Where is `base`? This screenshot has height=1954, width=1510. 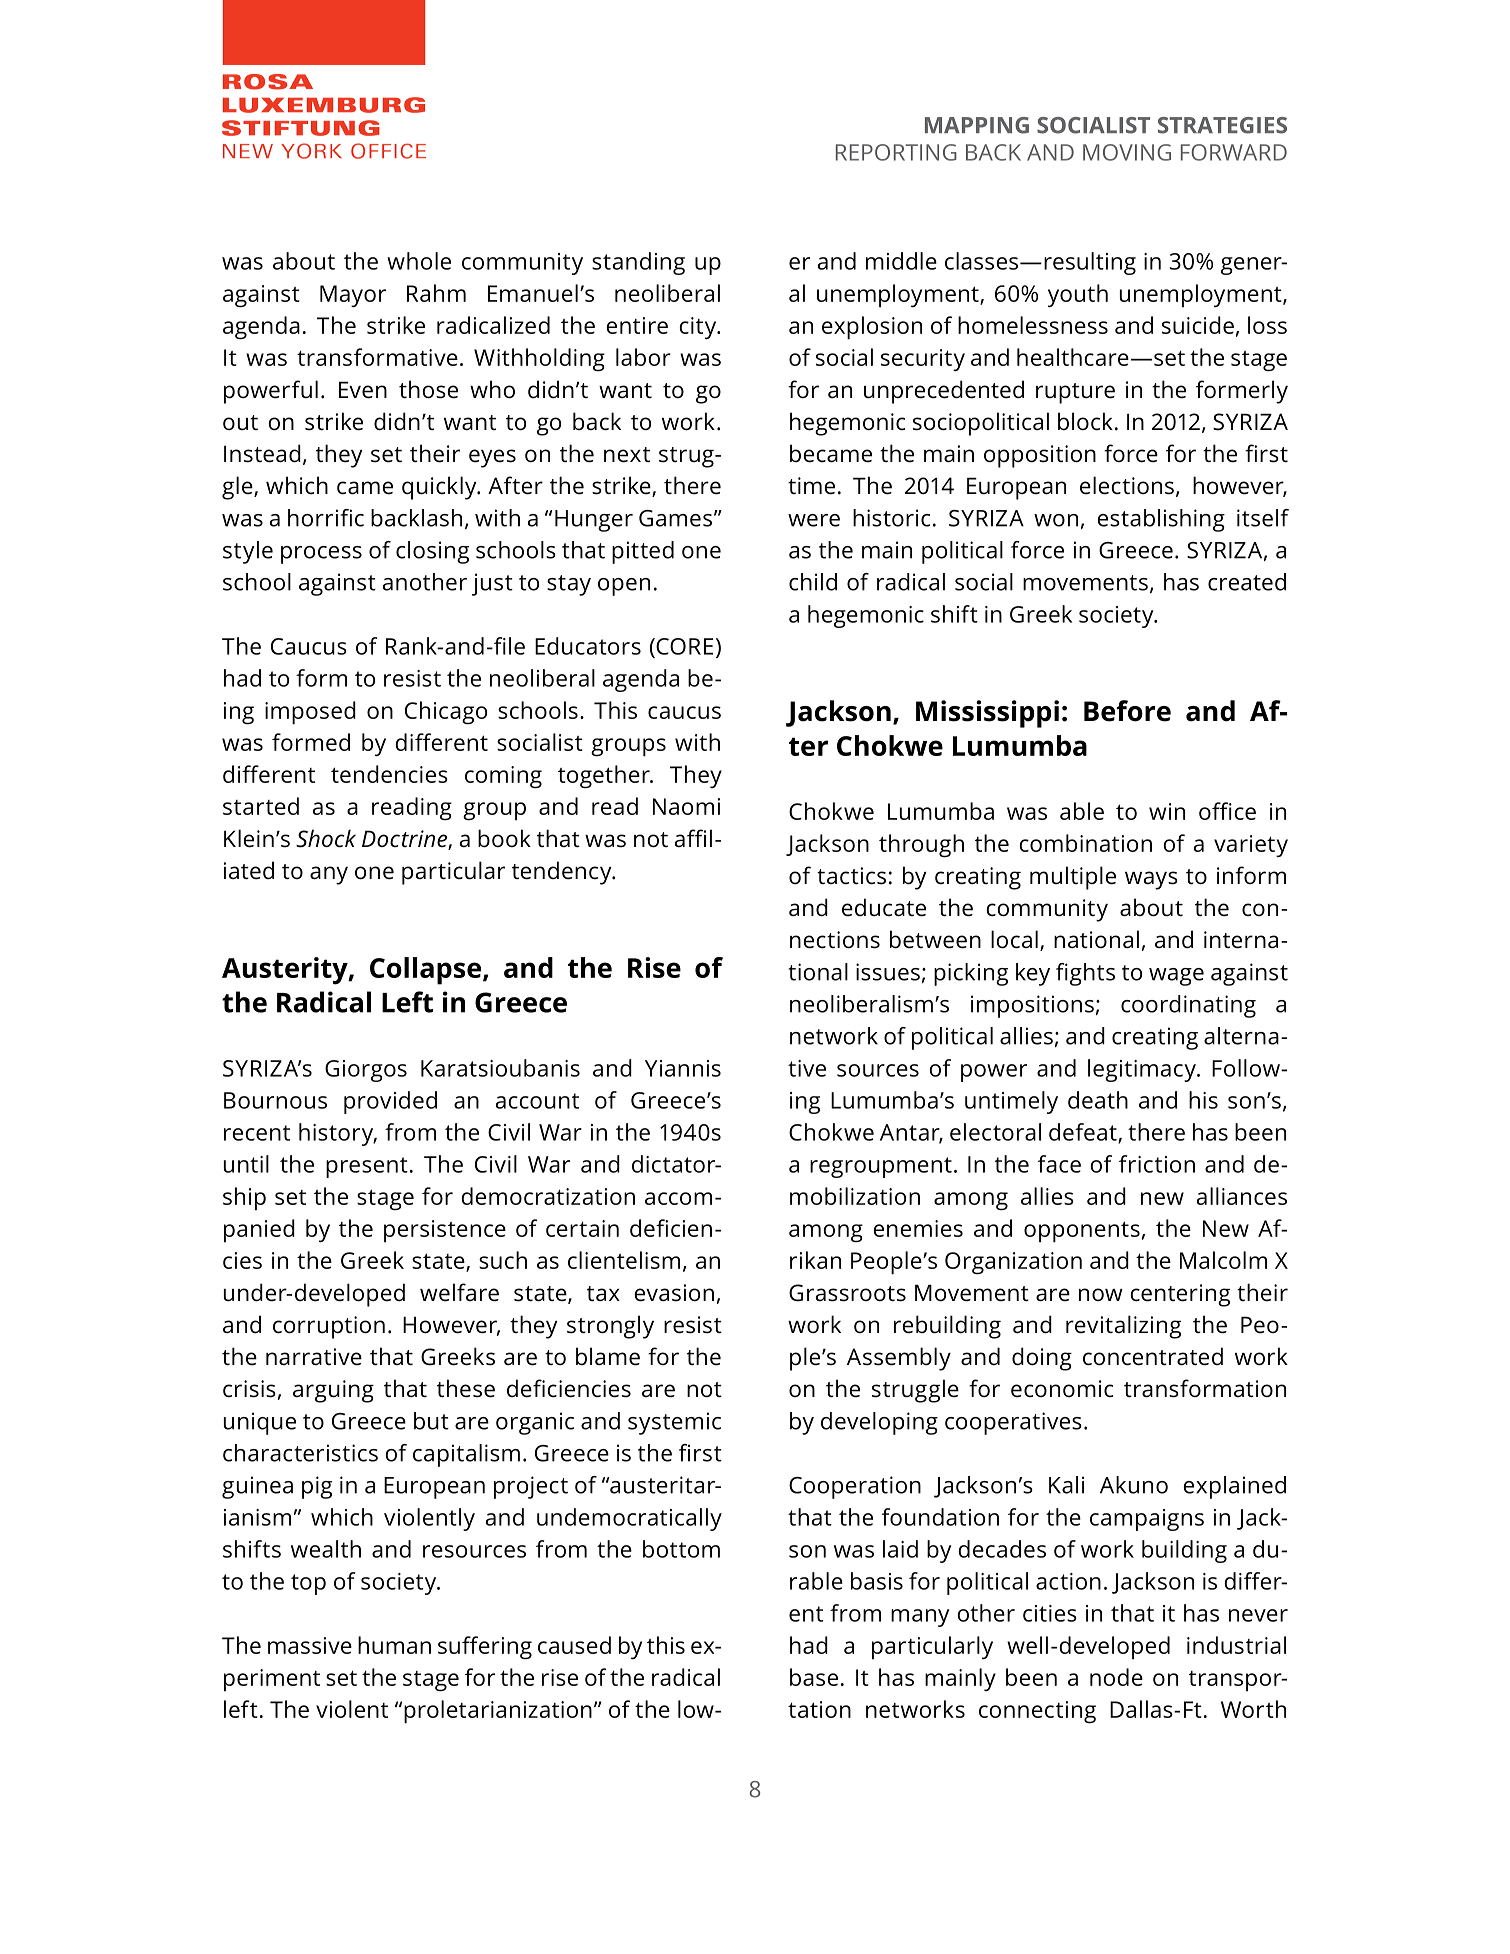 base is located at coordinates (814, 1677).
